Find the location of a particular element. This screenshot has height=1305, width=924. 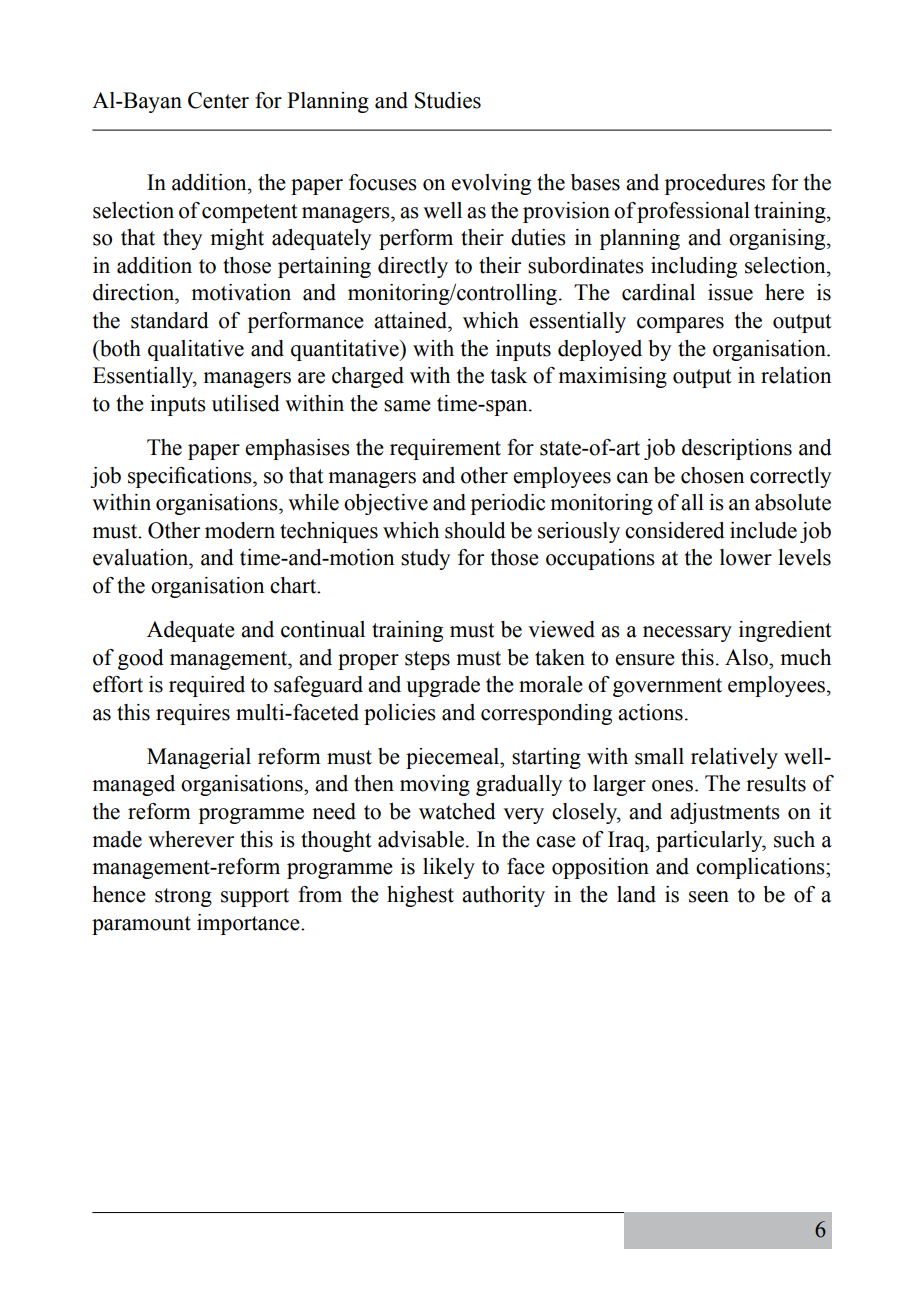

Managerial is located at coordinates (199, 758).
